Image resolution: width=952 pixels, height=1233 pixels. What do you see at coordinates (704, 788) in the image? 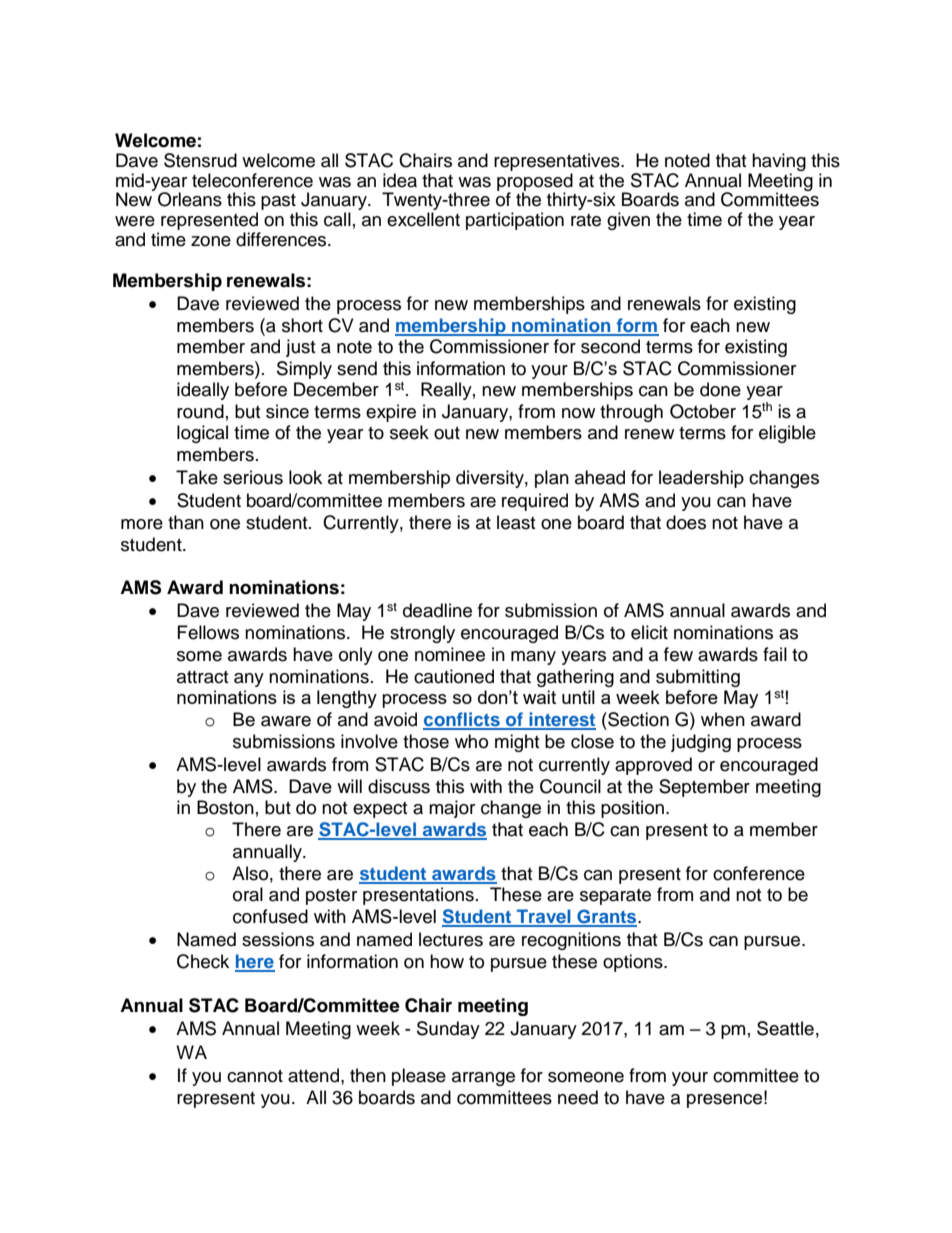
I see `September` at bounding box center [704, 788].
